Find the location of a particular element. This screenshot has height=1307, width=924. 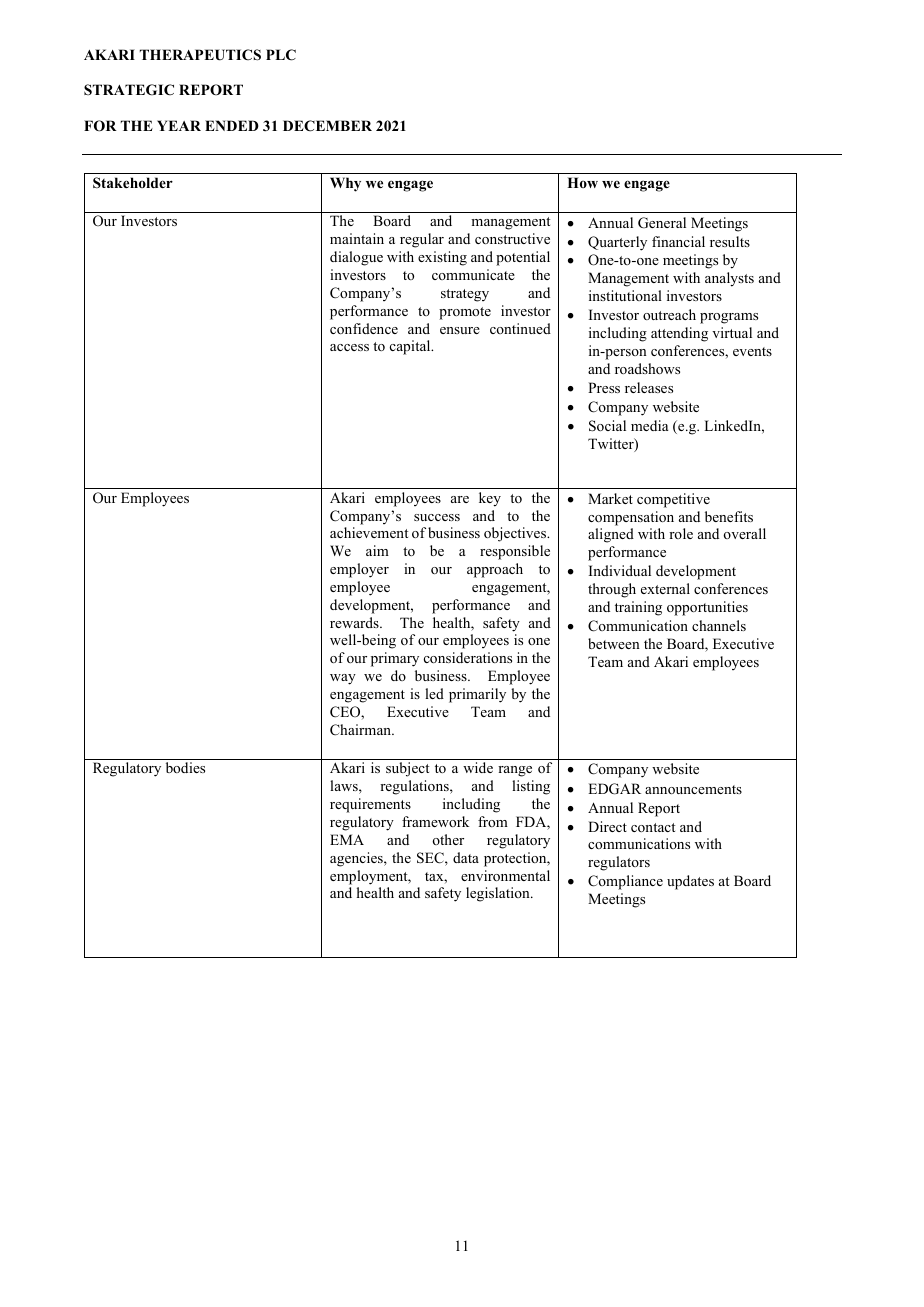

data is located at coordinates (466, 857).
